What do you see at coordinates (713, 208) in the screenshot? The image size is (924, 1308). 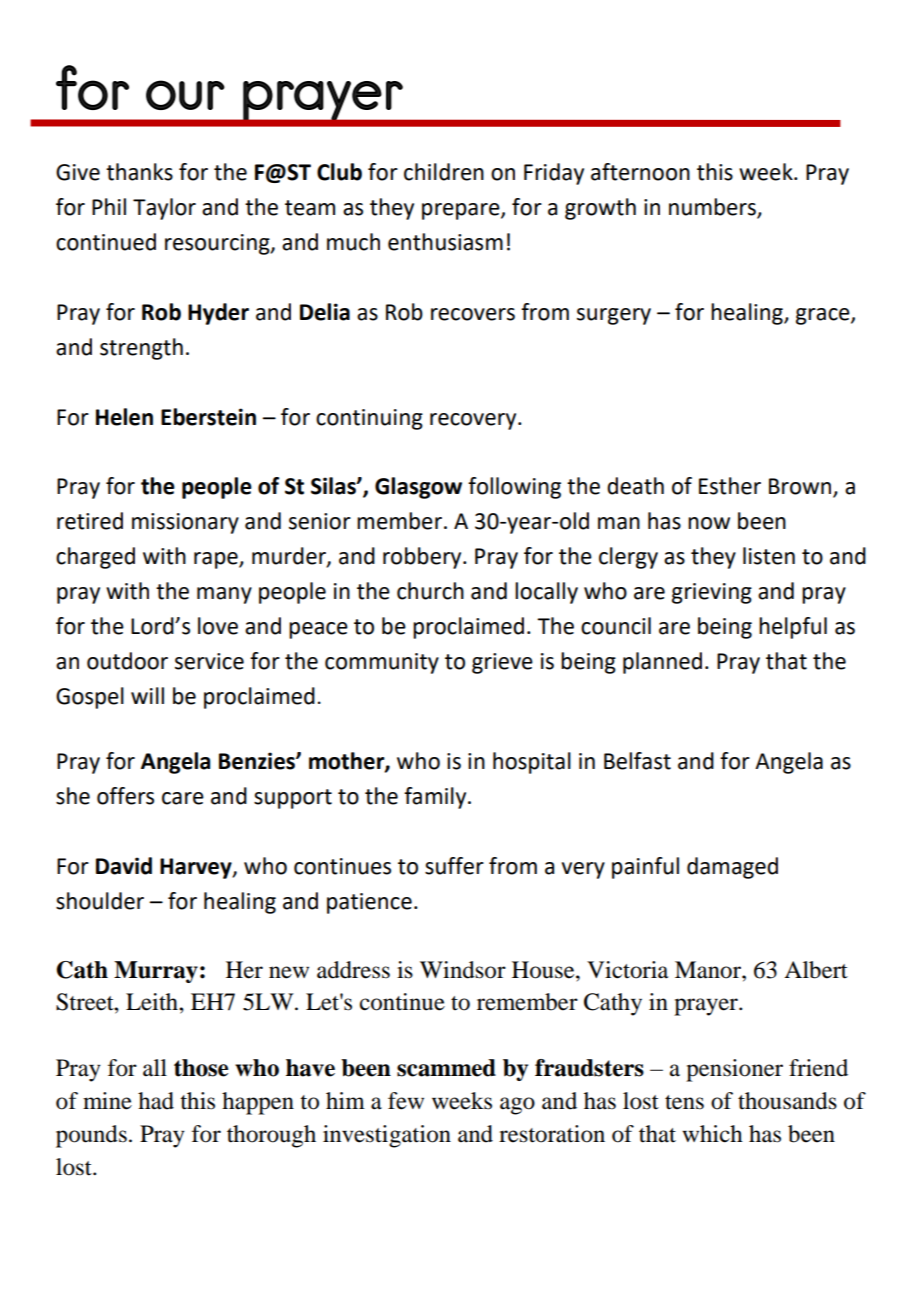 I see `numbers` at bounding box center [713, 208].
